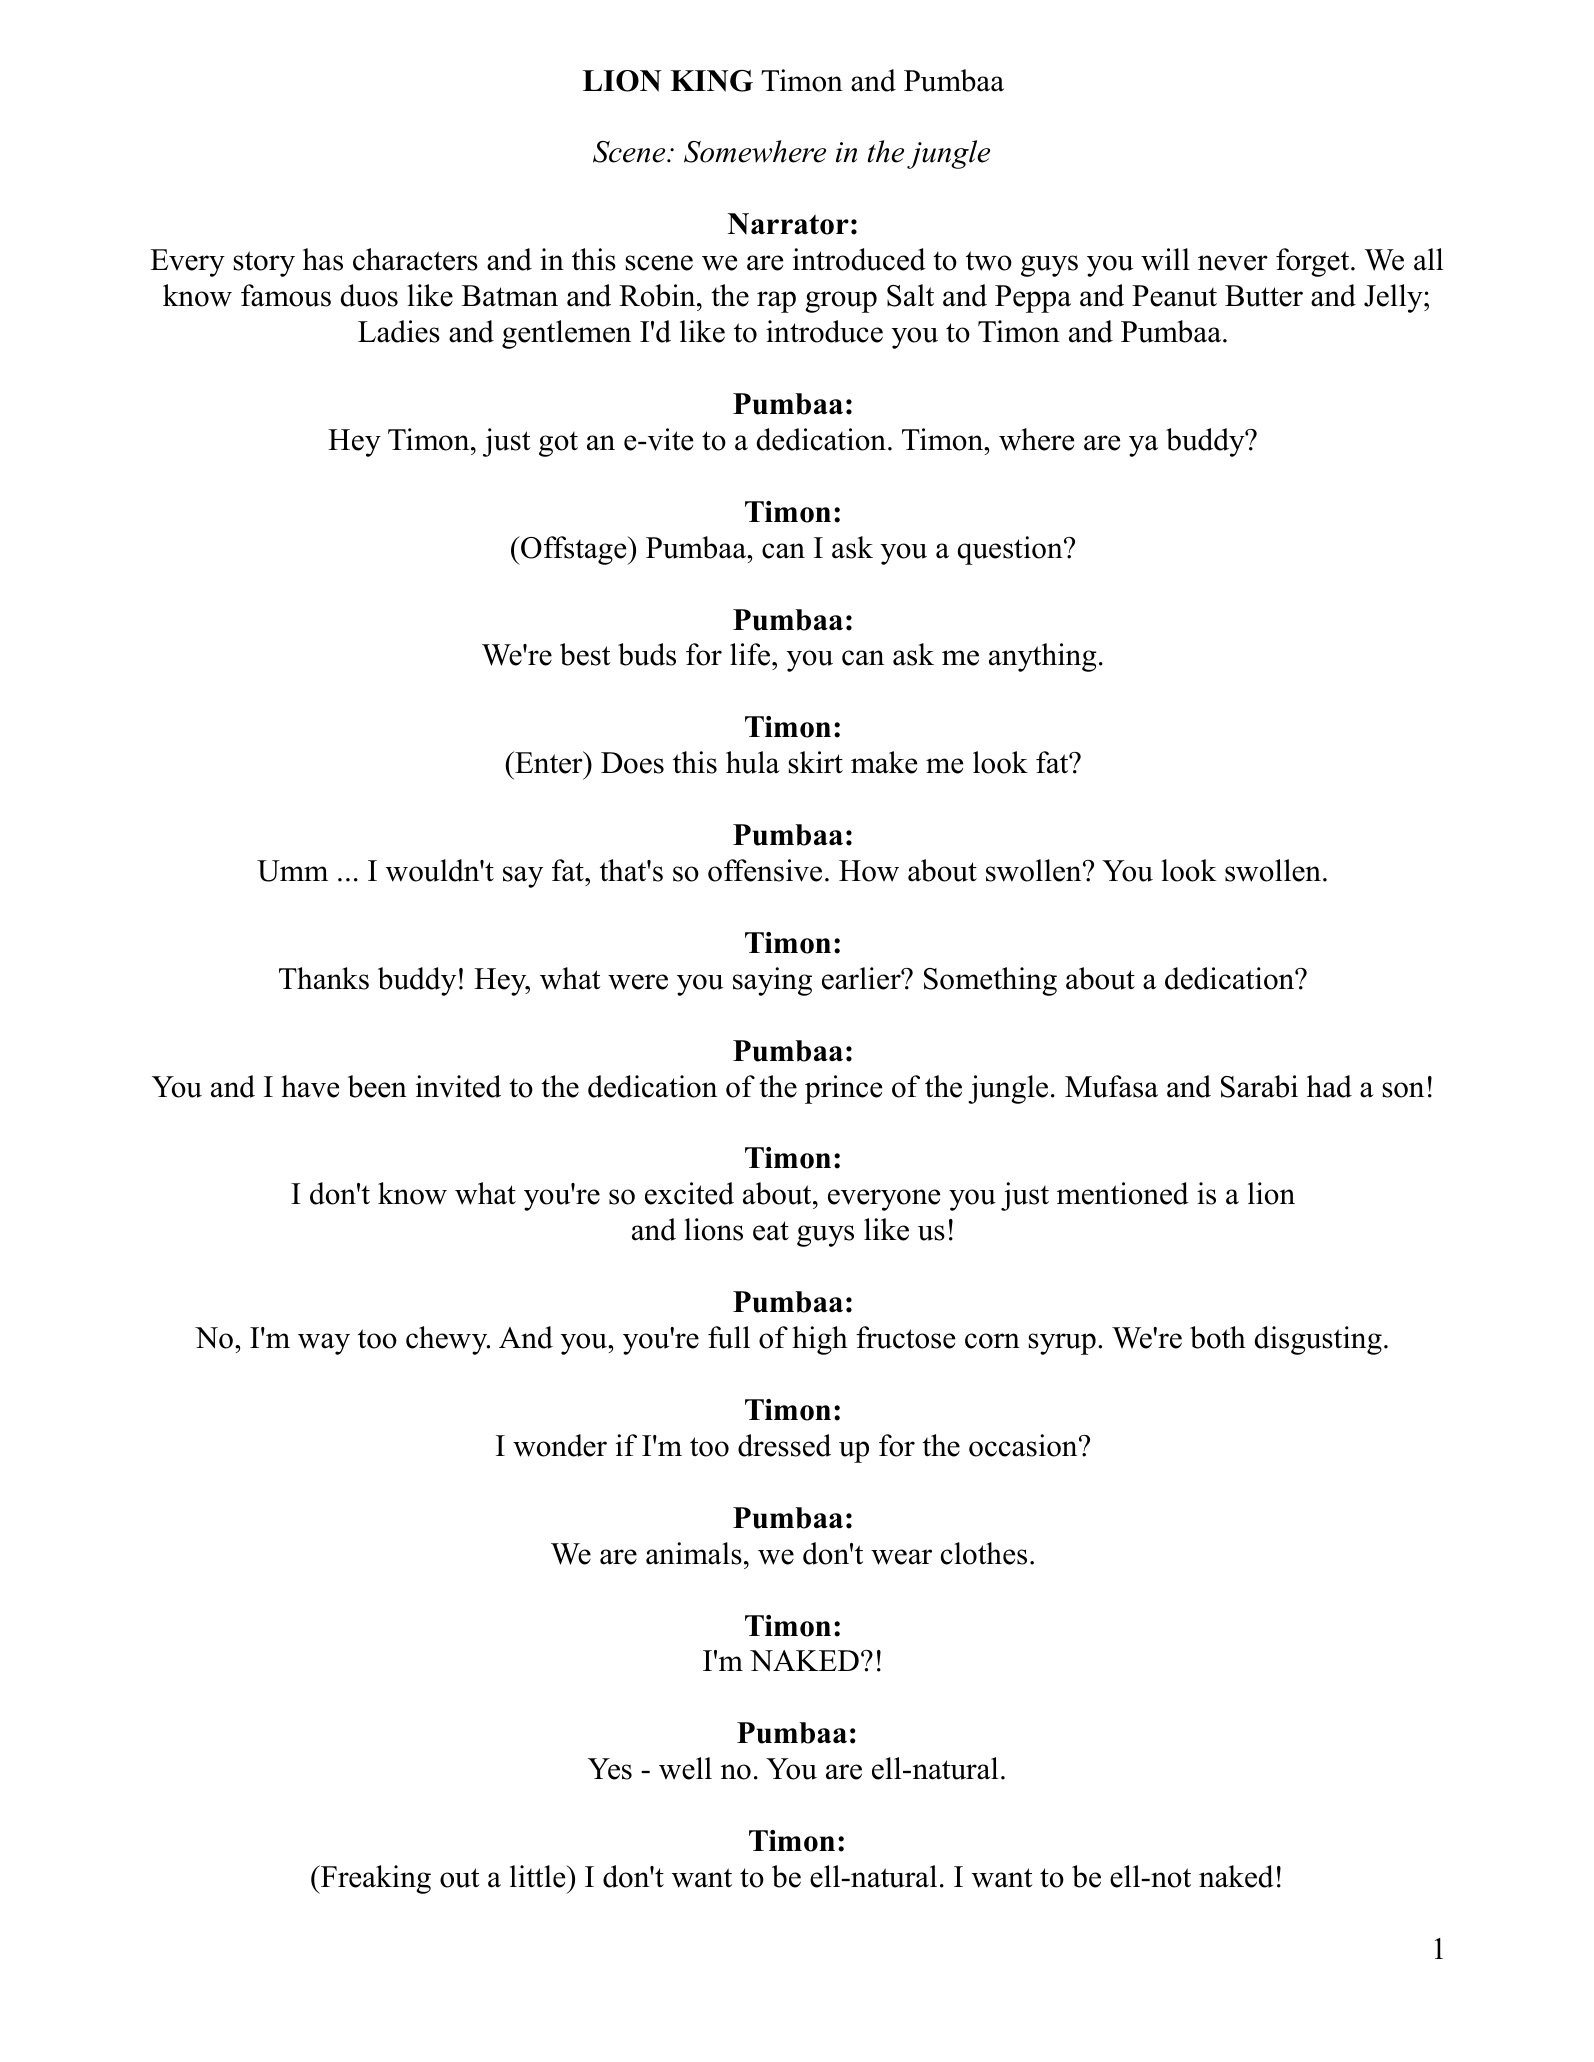 This screenshot has width=1594, height=2062. Describe the element at coordinates (539, 1876) in the screenshot. I see `little` at that location.
